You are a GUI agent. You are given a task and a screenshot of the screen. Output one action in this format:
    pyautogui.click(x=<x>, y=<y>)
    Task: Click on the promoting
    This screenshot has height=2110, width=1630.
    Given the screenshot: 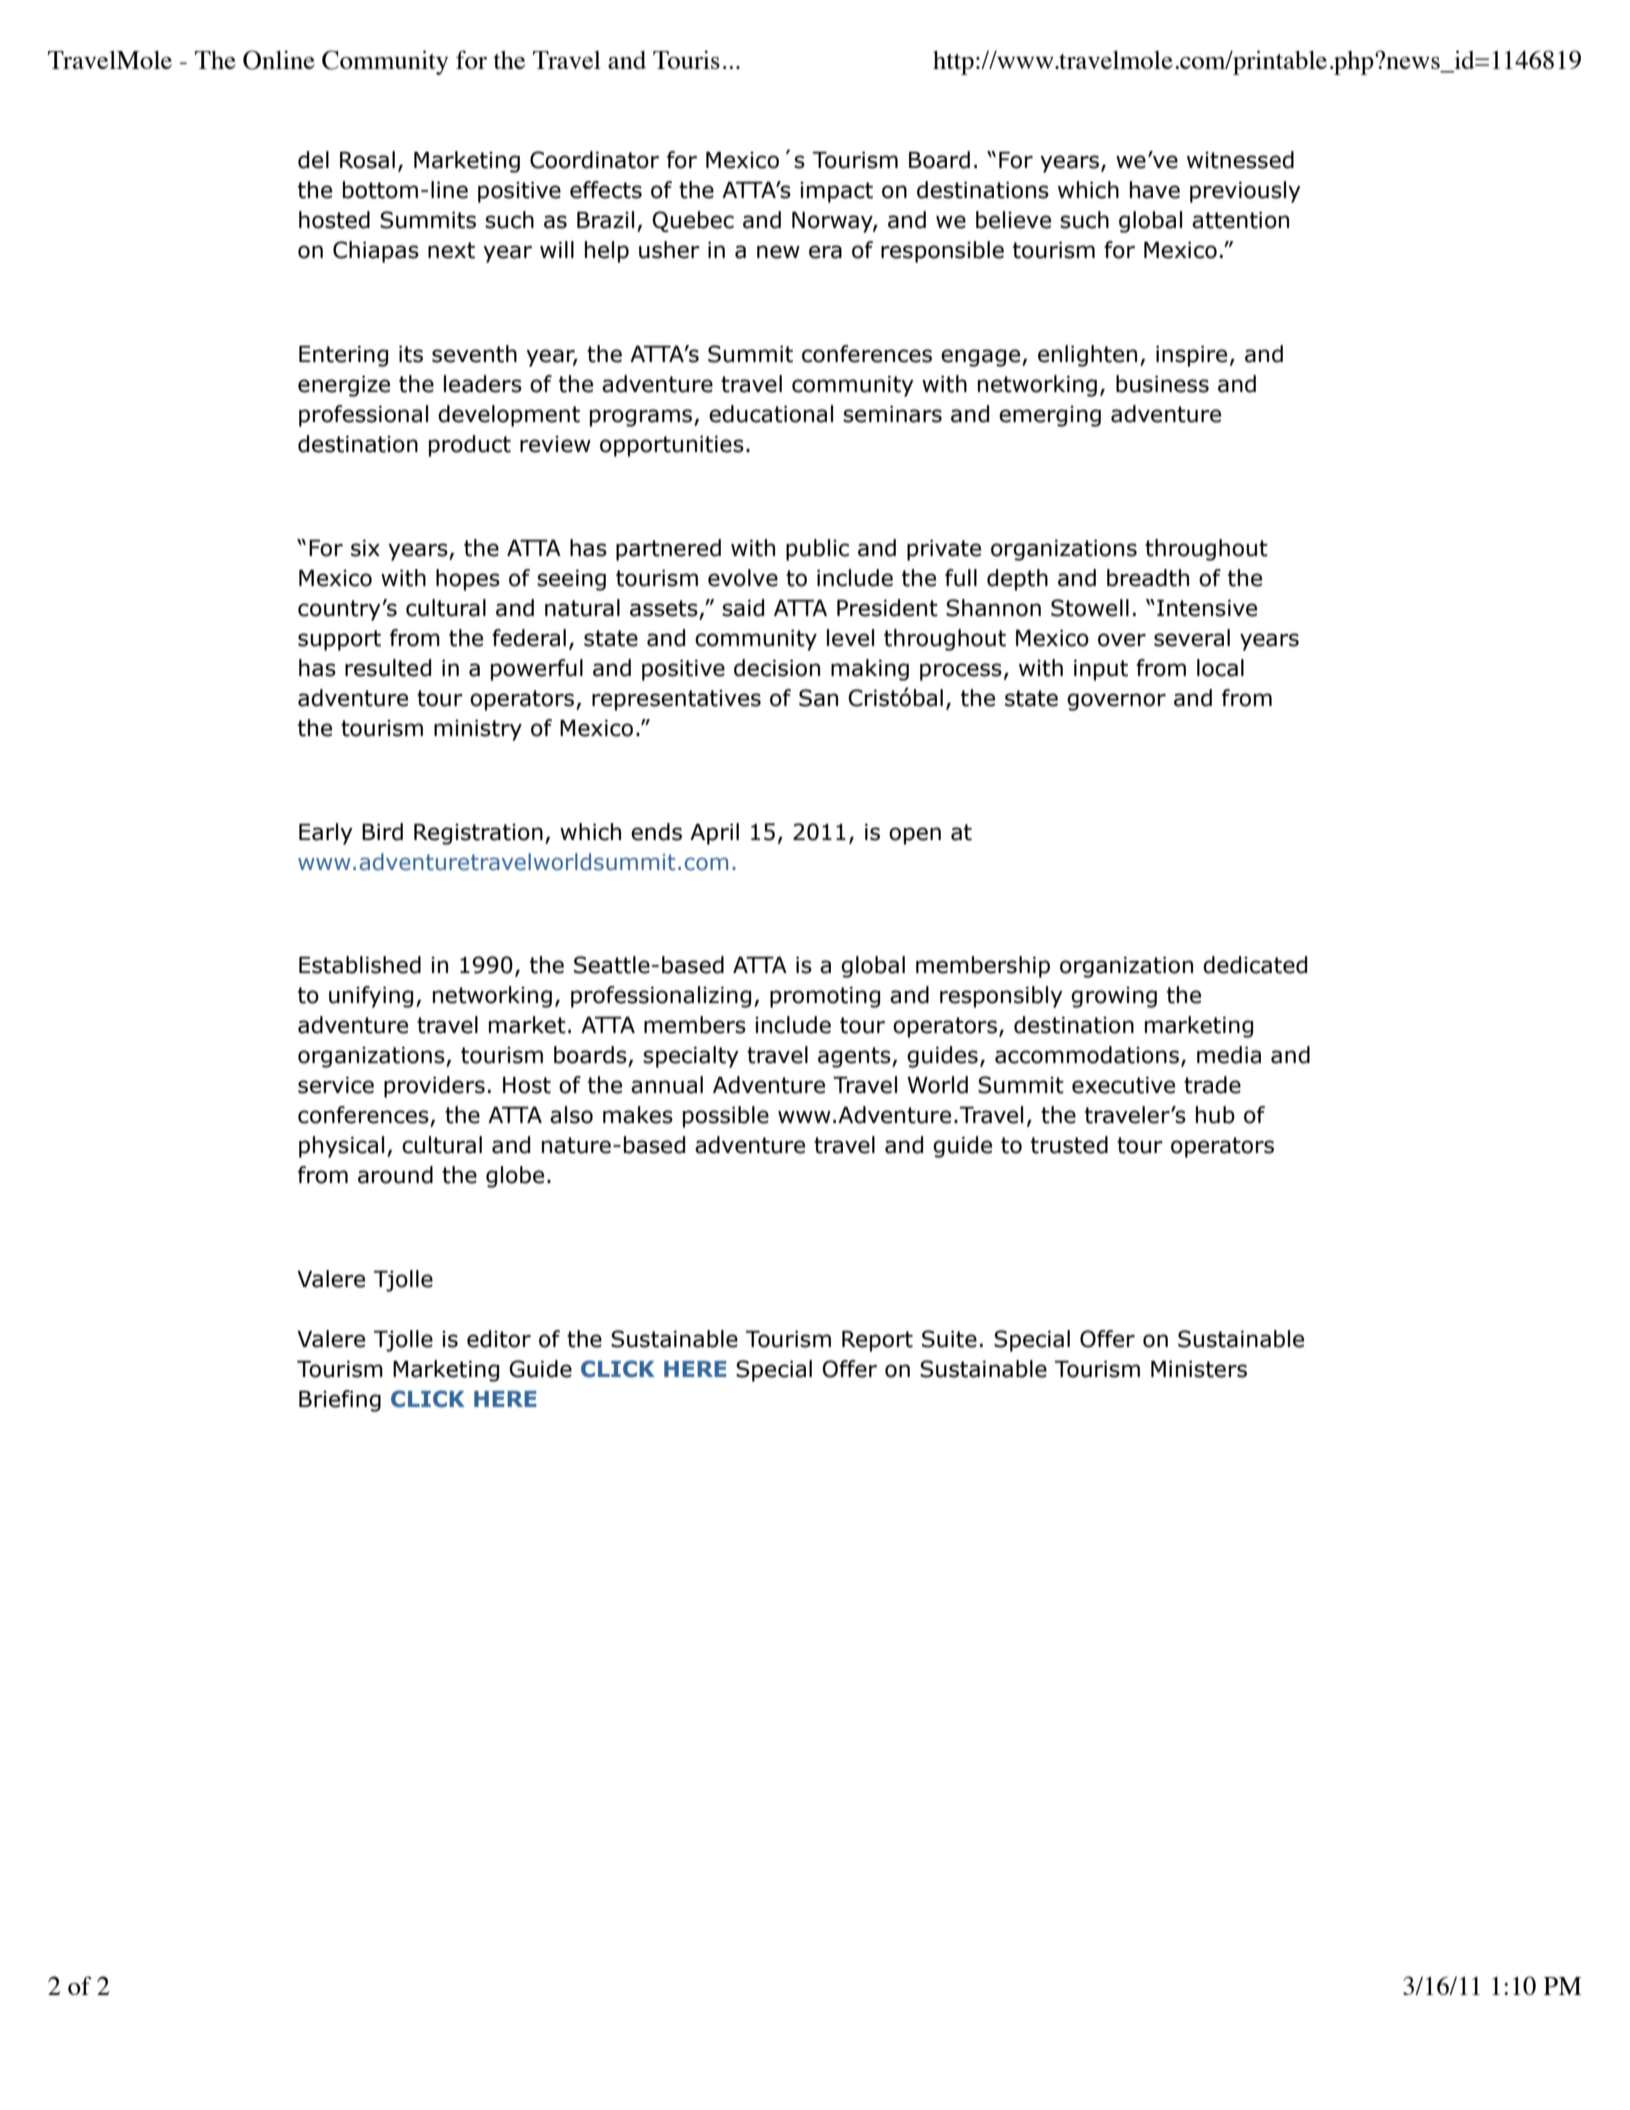 What is the action you would take?
    pyautogui.click(x=825, y=997)
